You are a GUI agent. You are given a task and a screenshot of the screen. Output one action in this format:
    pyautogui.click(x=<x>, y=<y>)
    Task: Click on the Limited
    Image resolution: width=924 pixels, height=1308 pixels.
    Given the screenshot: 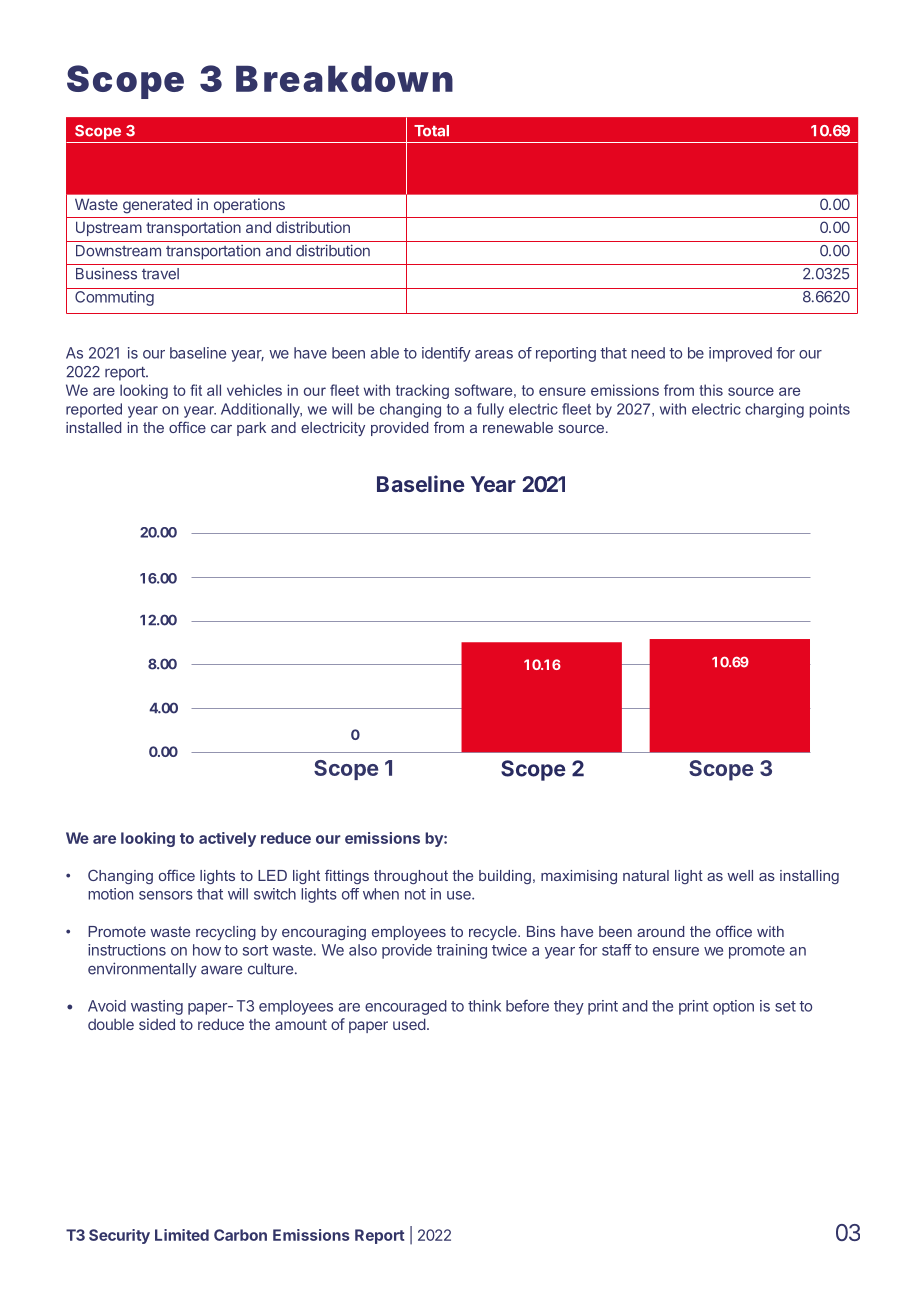 What is the action you would take?
    pyautogui.click(x=182, y=1235)
